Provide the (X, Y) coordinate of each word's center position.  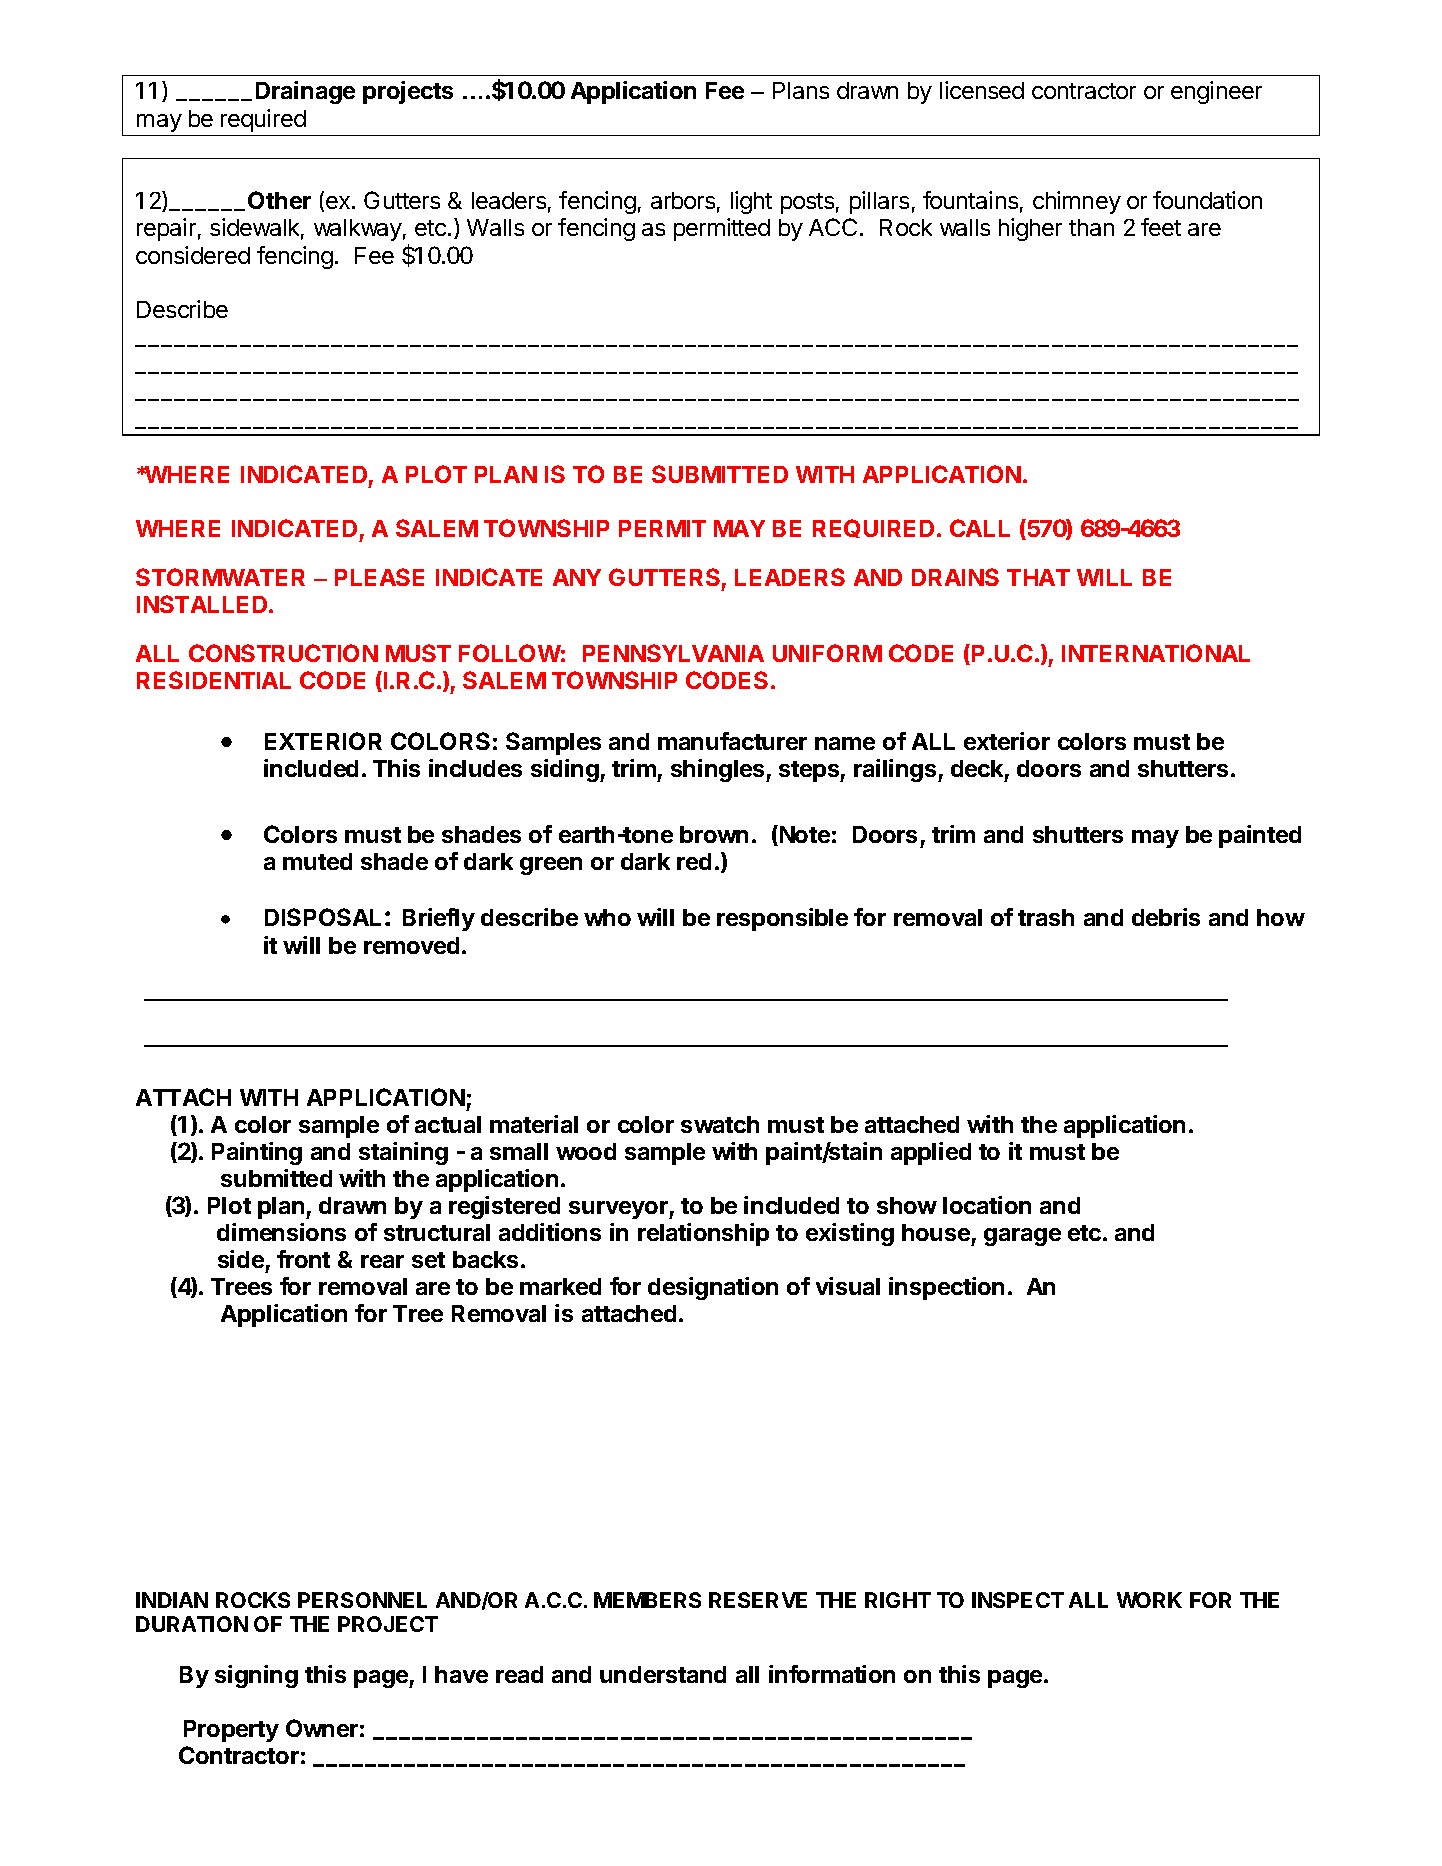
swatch (720, 1124)
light (751, 202)
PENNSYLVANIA (673, 653)
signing (256, 1676)
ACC (833, 227)
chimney (1077, 202)
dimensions (281, 1232)
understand (663, 1674)
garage (1022, 1237)
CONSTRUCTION (283, 653)
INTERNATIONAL (1156, 653)
